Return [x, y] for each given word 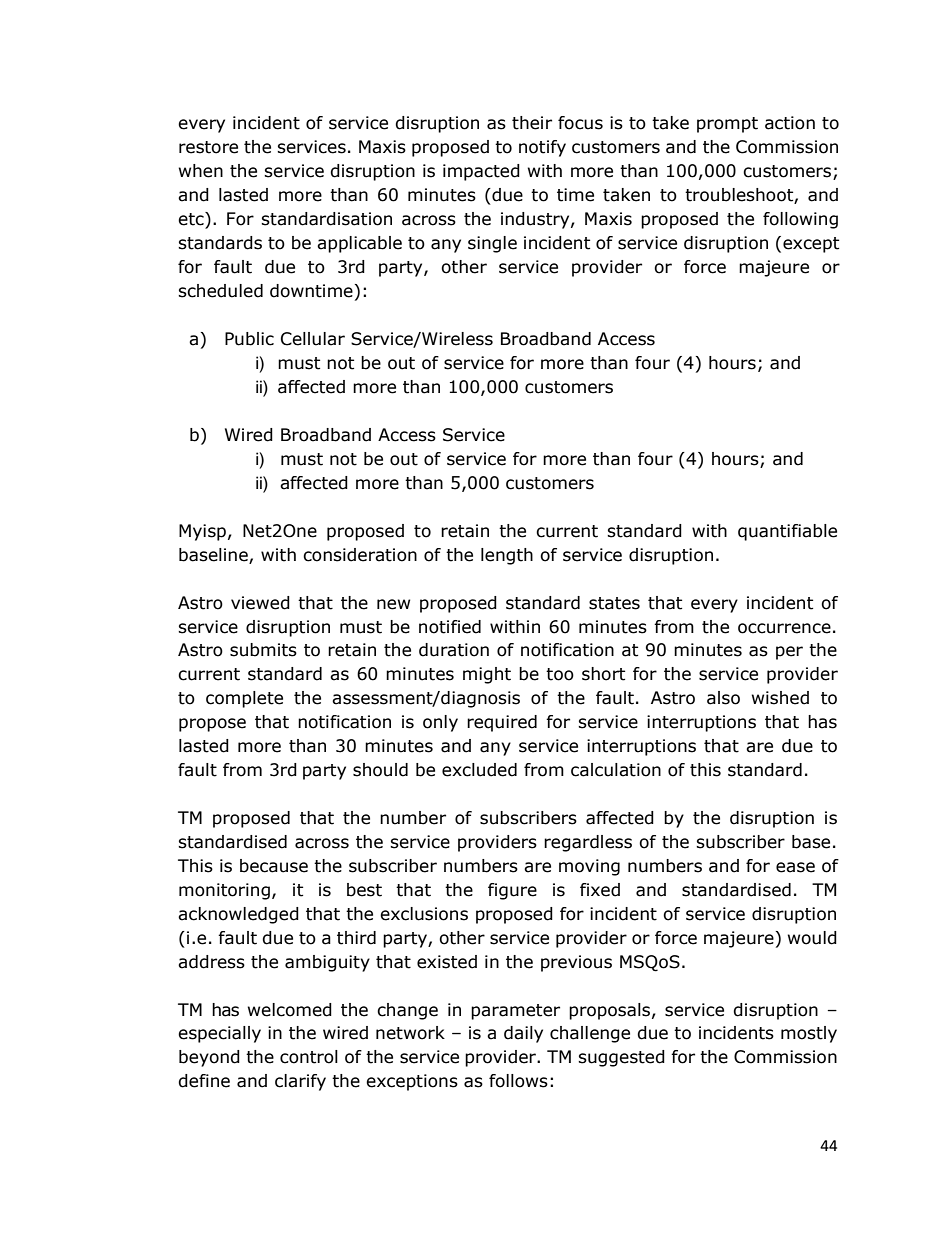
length [507, 556]
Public [249, 339]
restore [208, 147]
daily [523, 1034]
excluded [479, 770]
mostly [809, 1034]
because [274, 866]
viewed [260, 603]
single [492, 244]
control [309, 1057]
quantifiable [787, 532]
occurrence [784, 628]
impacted [481, 172]
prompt [727, 125]
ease [795, 867]
